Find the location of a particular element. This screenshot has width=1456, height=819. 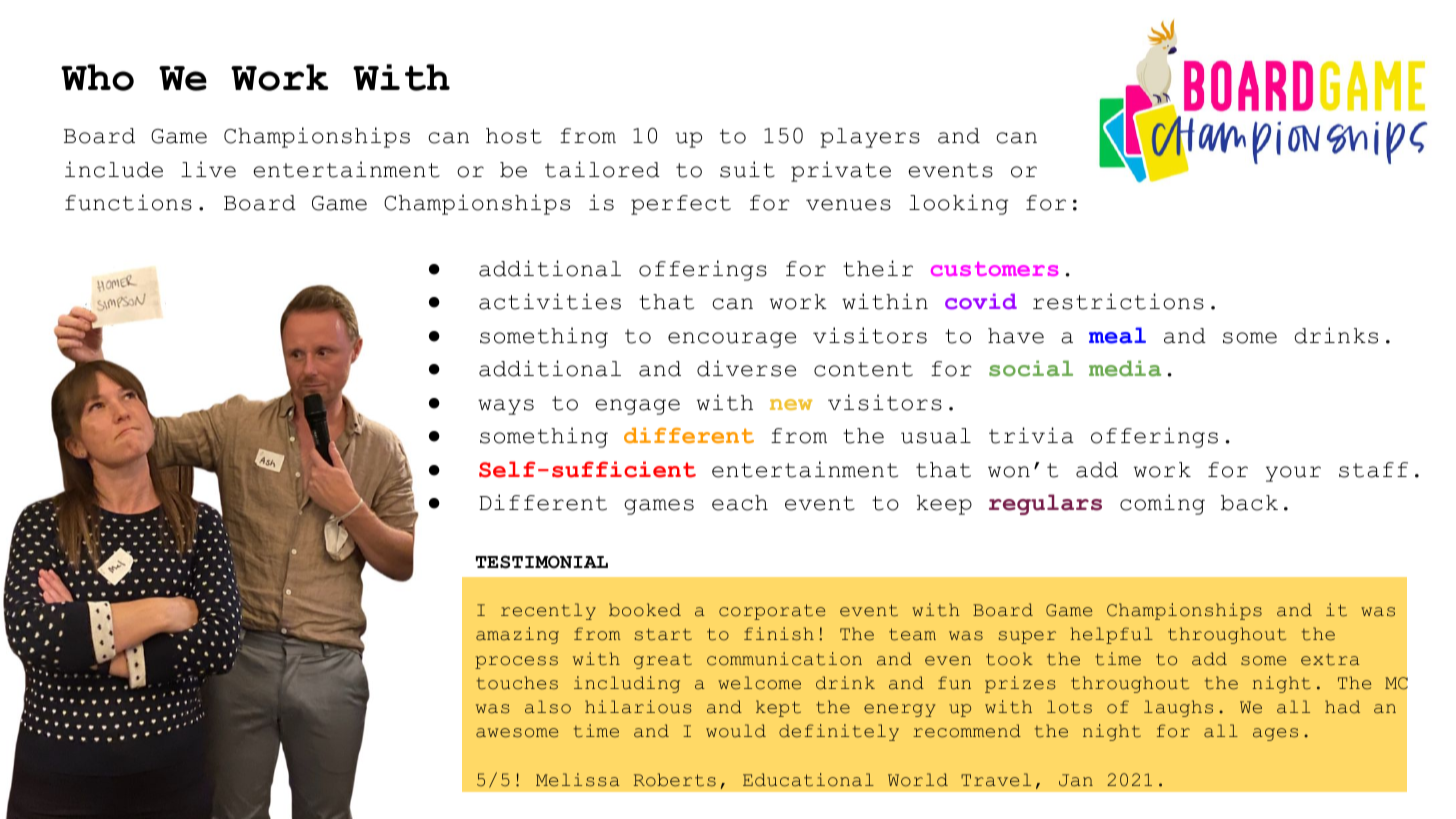

players is located at coordinates (870, 138).
